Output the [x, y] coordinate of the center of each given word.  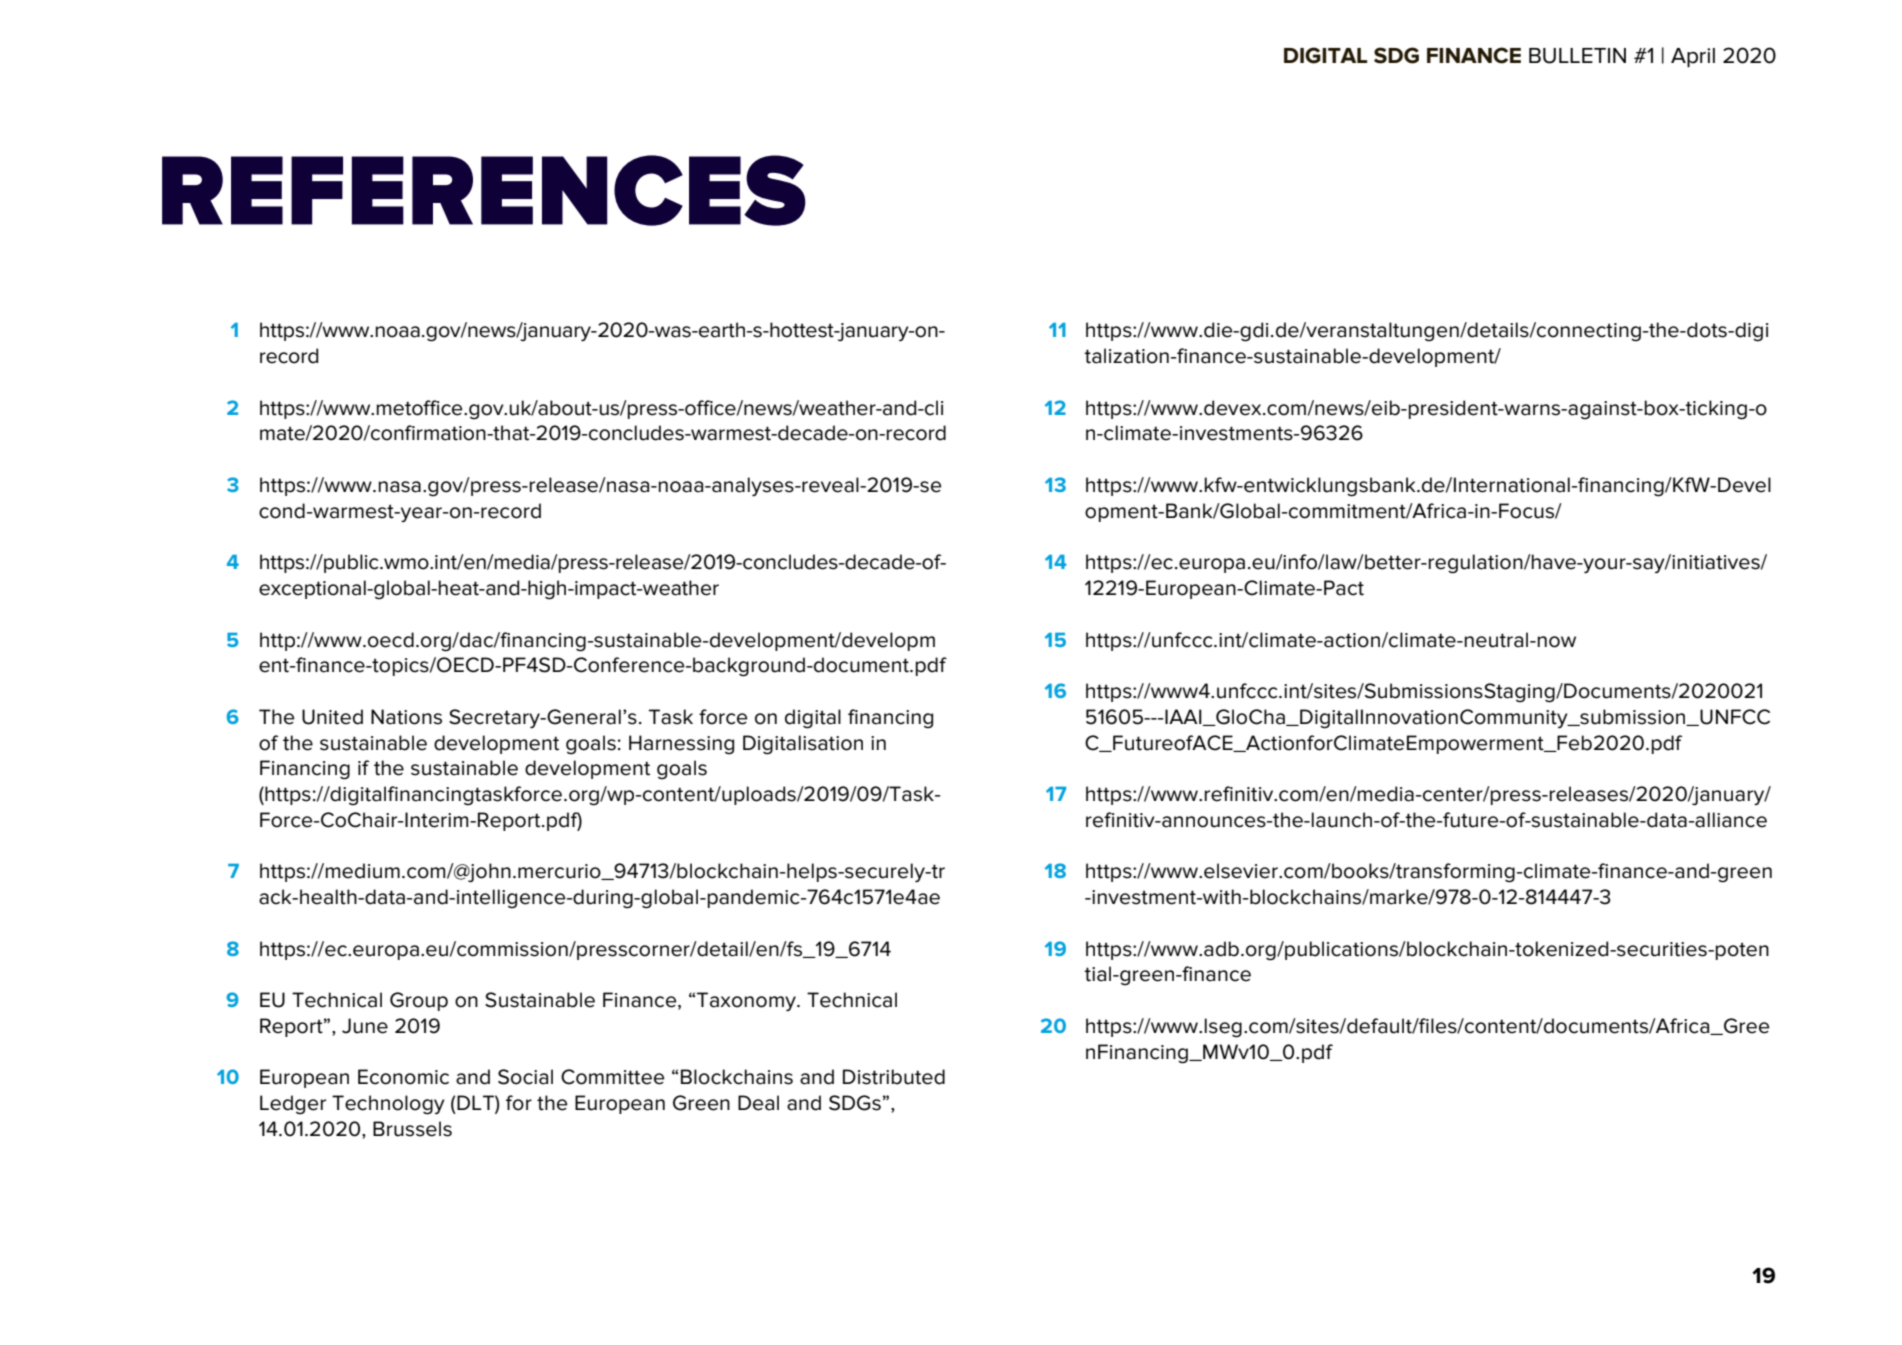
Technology [388, 1105]
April [1693, 57]
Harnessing [681, 745]
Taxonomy [747, 1002]
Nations [406, 717]
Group [419, 1001]
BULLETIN [1577, 56]
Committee [612, 1077]
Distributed [894, 1077]
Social [525, 1077]
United [332, 717]
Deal [758, 1103]
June [365, 1026]
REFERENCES [484, 190]
